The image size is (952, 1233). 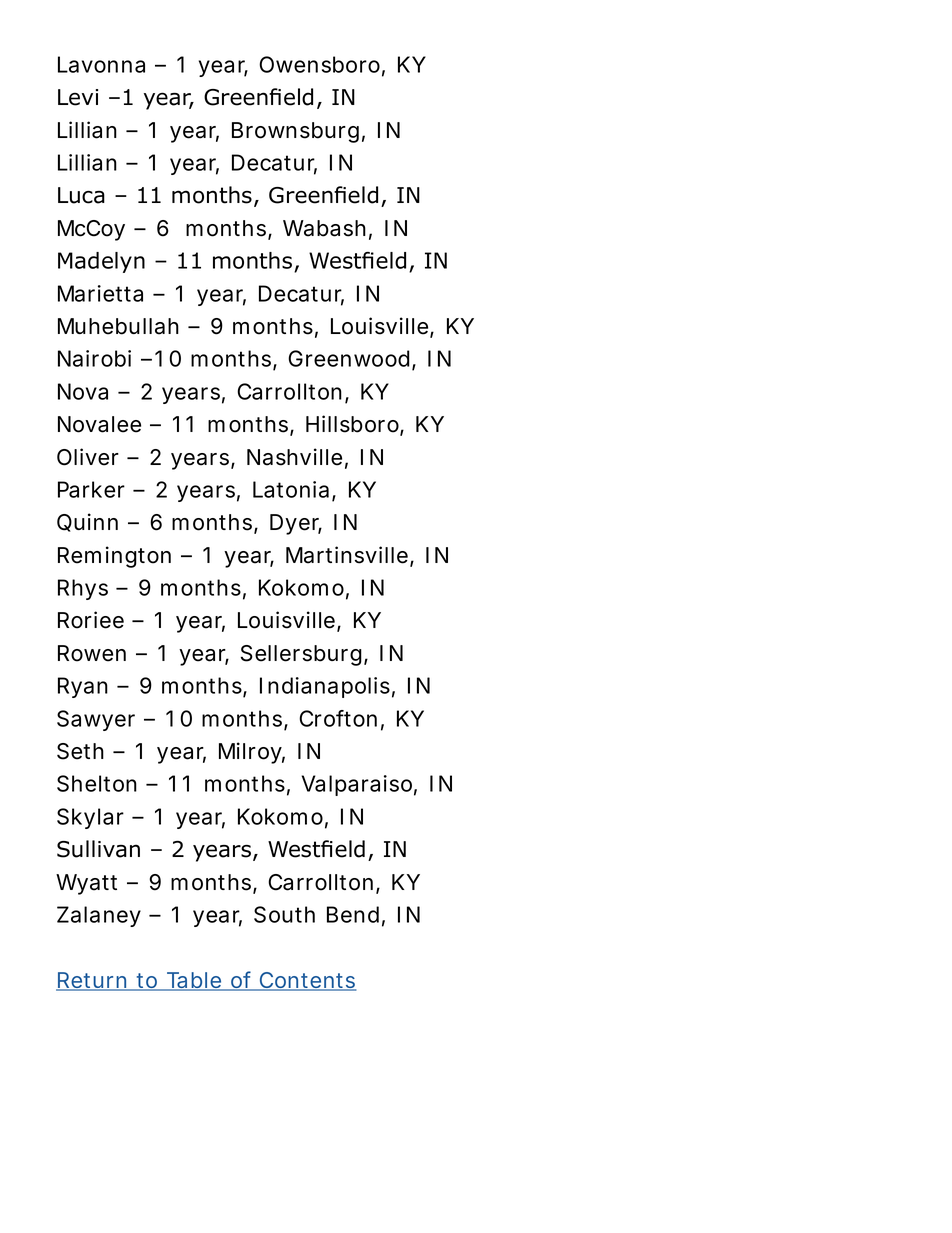 I want to click on Sawyer, so click(x=96, y=720).
